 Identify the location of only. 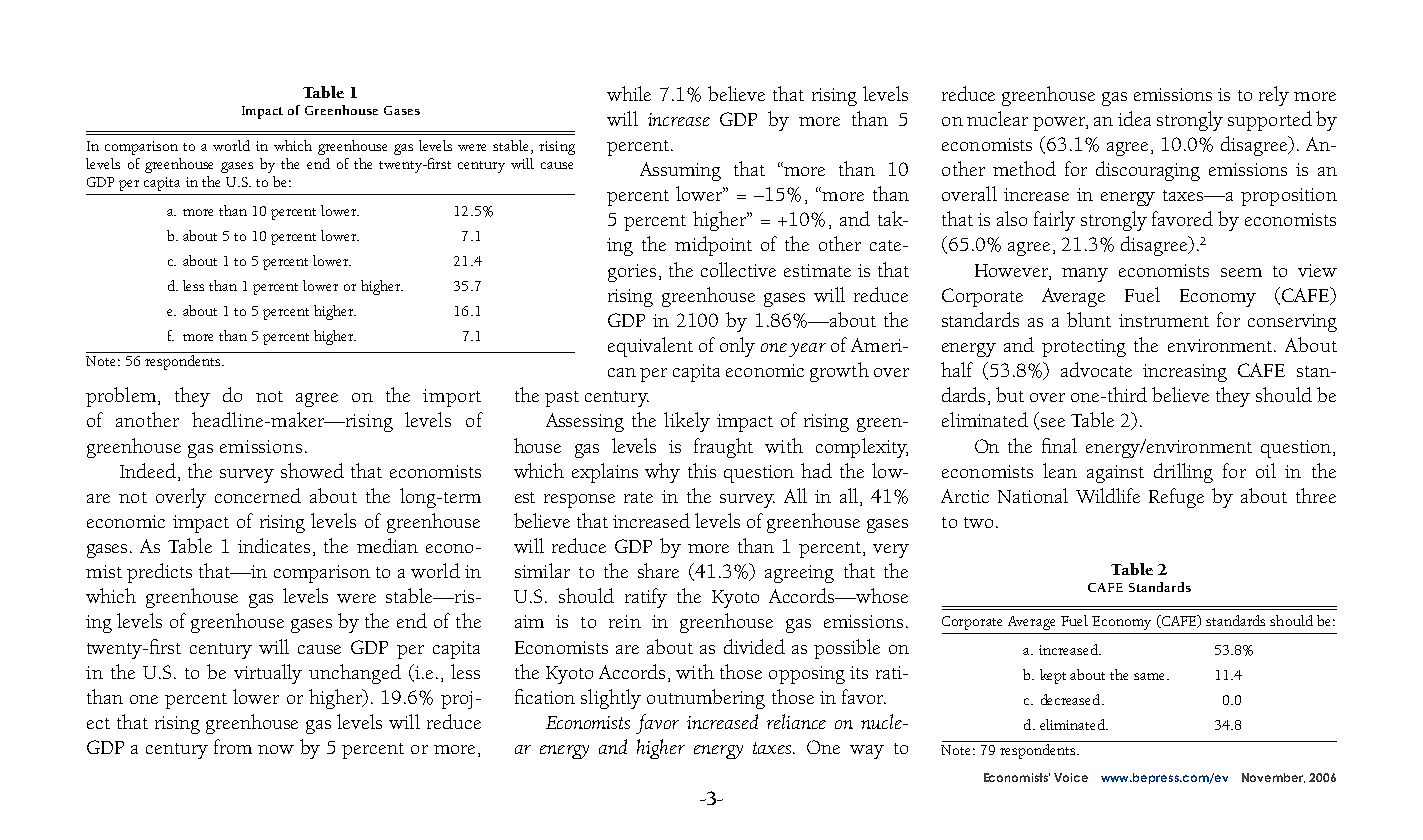
(737, 347).
